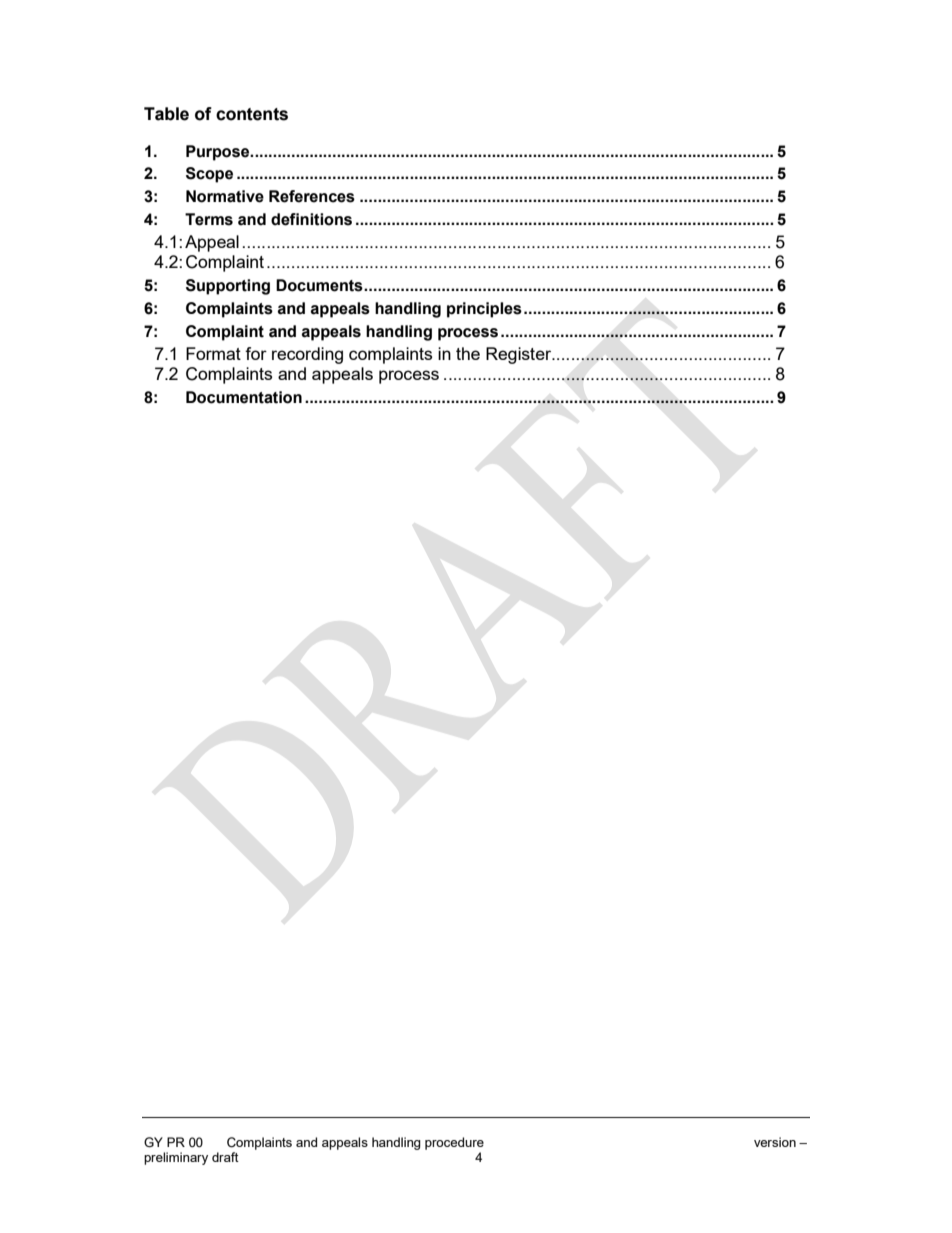  What do you see at coordinates (454, 1143) in the screenshot?
I see `procedure` at bounding box center [454, 1143].
